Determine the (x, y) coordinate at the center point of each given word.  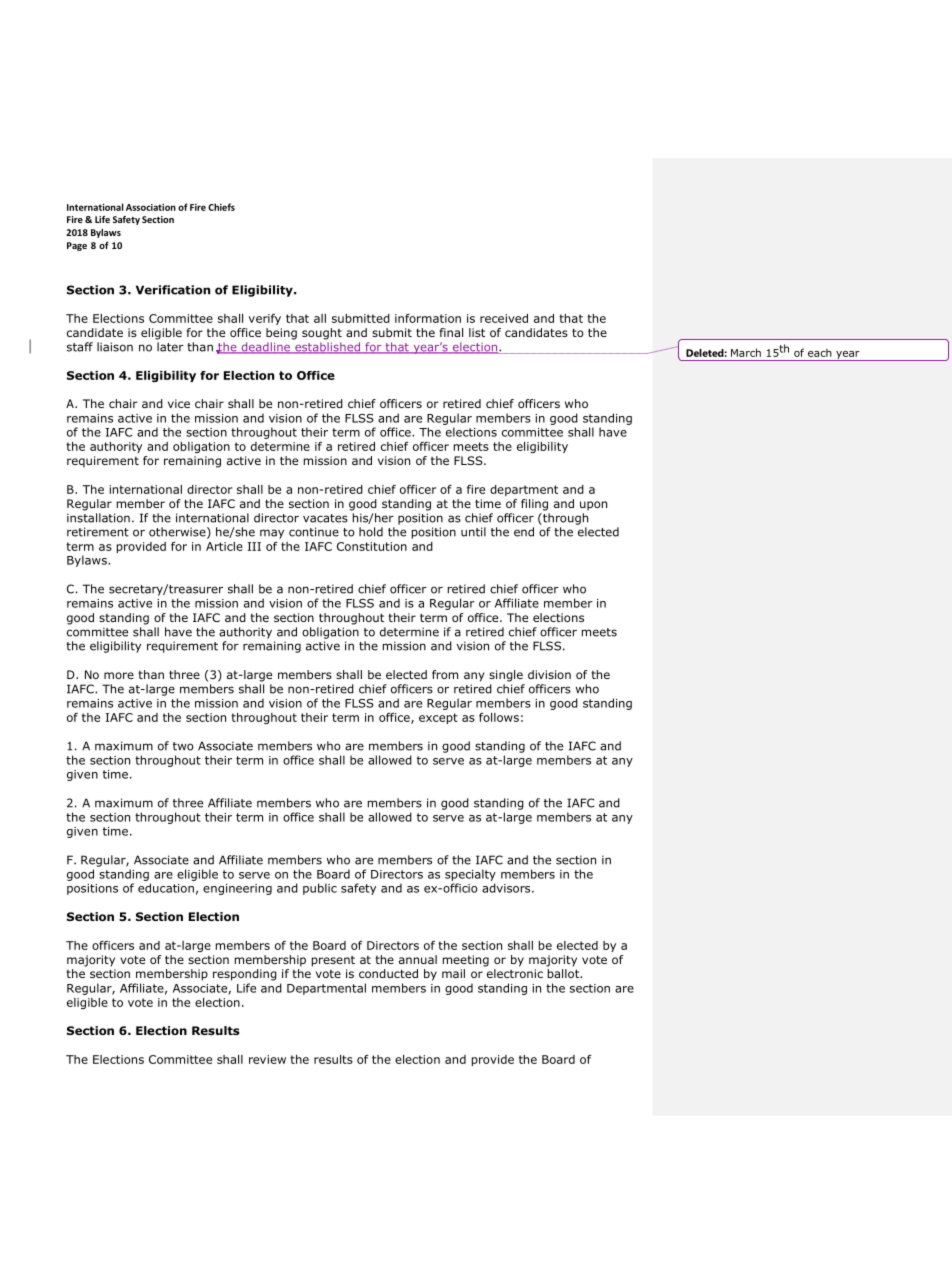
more (119, 675)
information (428, 318)
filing (534, 505)
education (166, 888)
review (267, 1059)
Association (151, 207)
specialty (470, 875)
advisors (507, 888)
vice (179, 403)
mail (453, 973)
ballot (564, 973)
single (506, 676)
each (820, 353)
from (445, 674)
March (746, 352)
